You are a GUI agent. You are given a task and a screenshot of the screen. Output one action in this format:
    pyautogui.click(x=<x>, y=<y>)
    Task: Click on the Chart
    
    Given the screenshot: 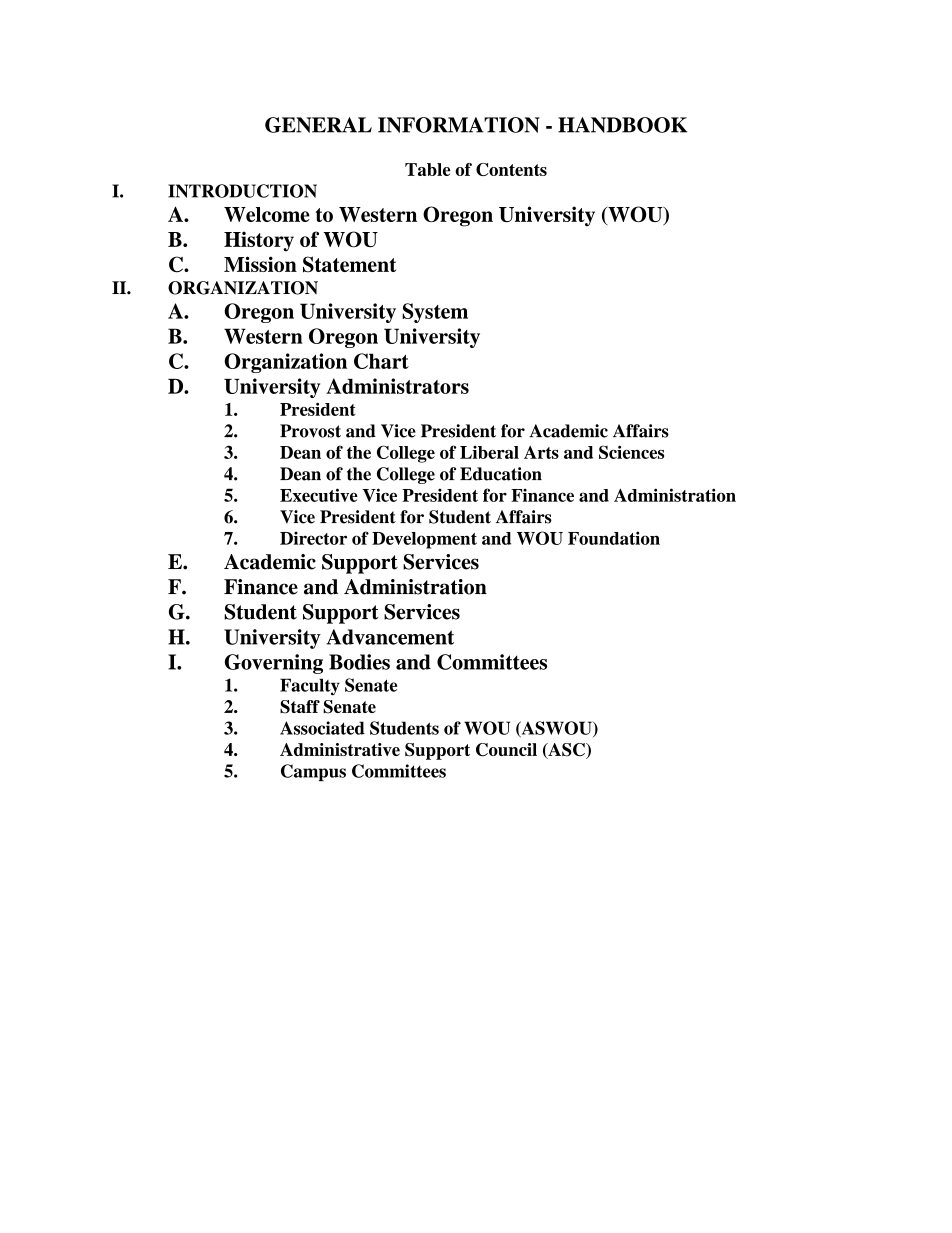 What is the action you would take?
    pyautogui.click(x=381, y=361)
